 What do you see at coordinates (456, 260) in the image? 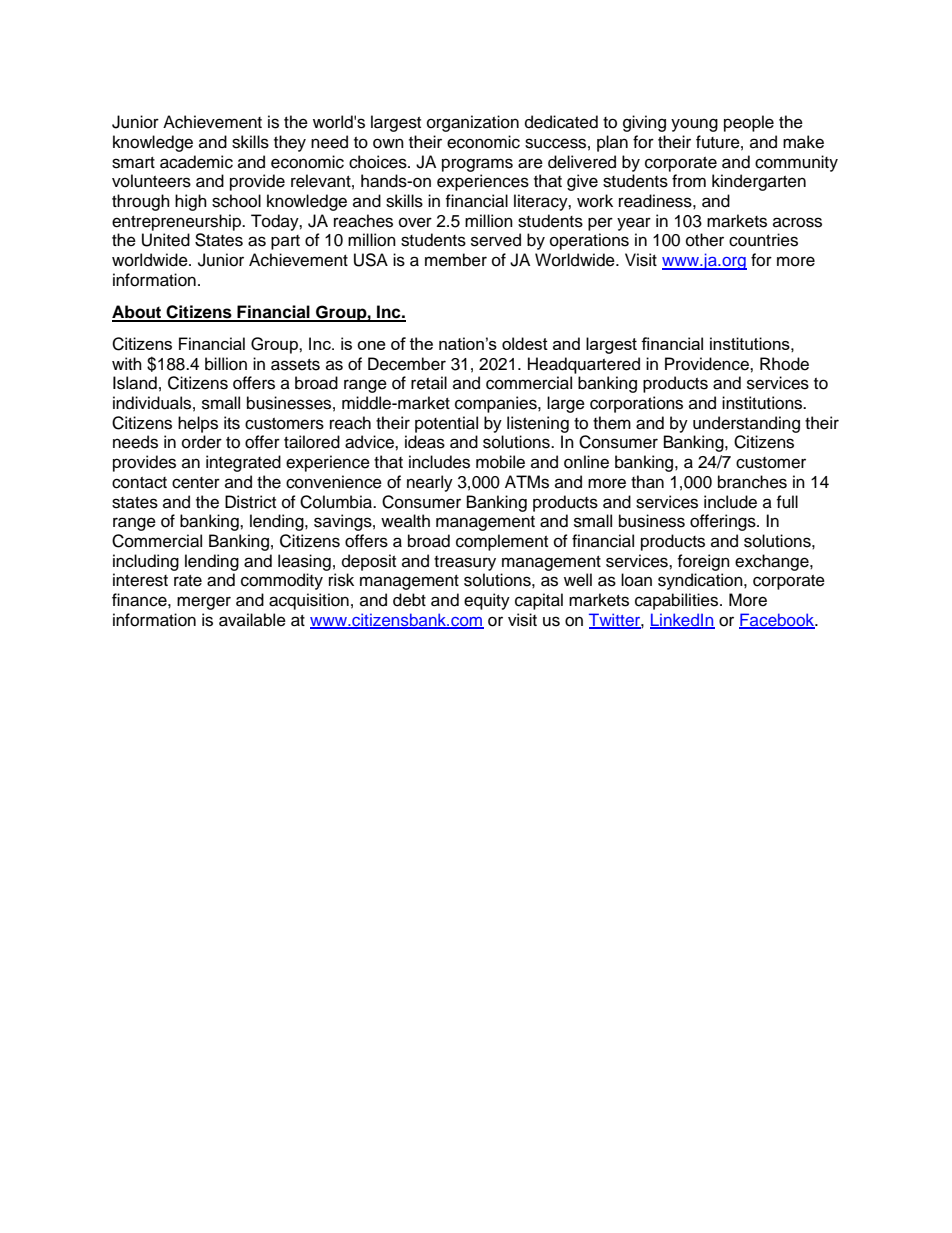
I see `member` at bounding box center [456, 260].
